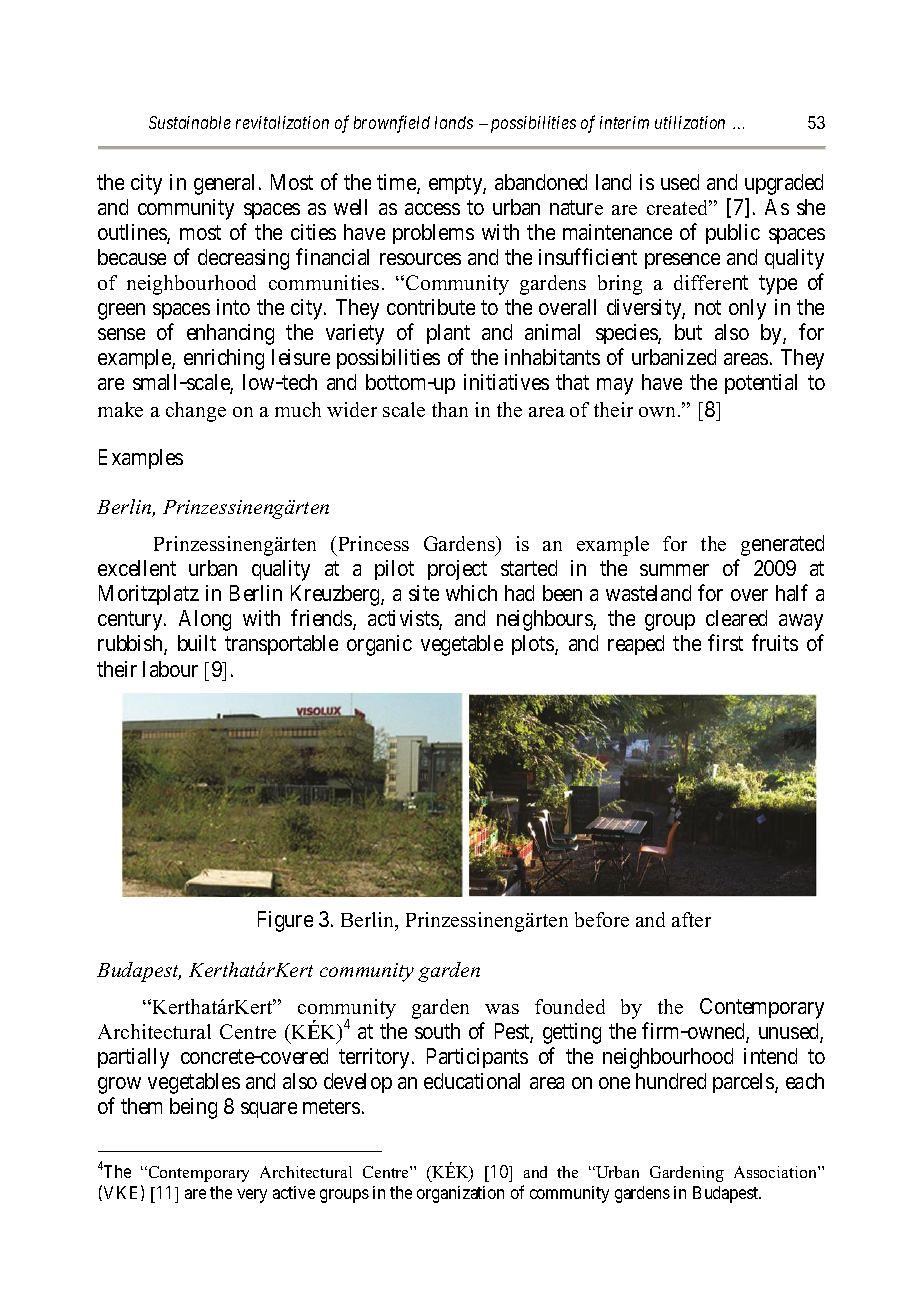  I want to click on after, so click(691, 919).
